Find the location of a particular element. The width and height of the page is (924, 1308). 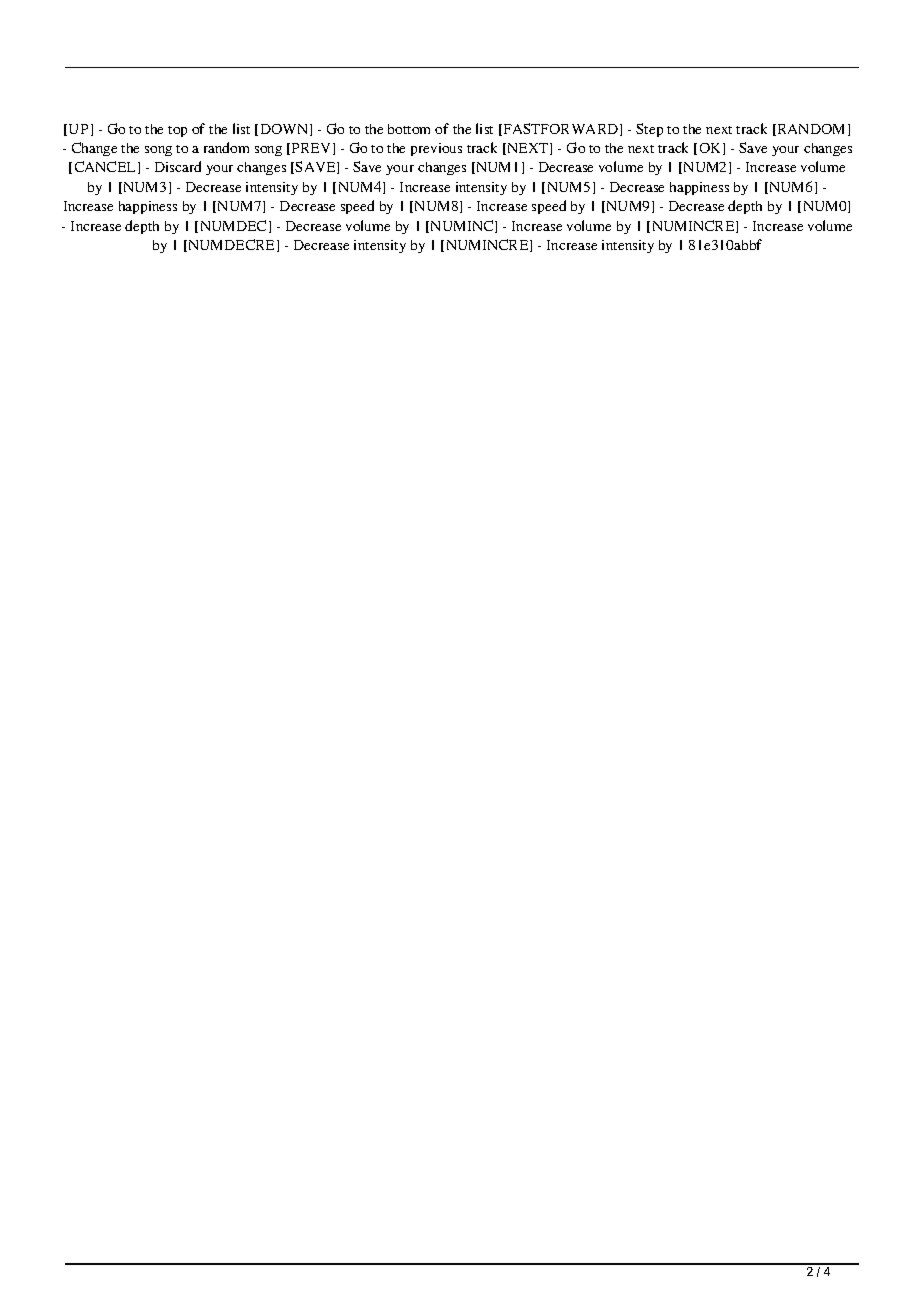

top is located at coordinates (177, 131).
